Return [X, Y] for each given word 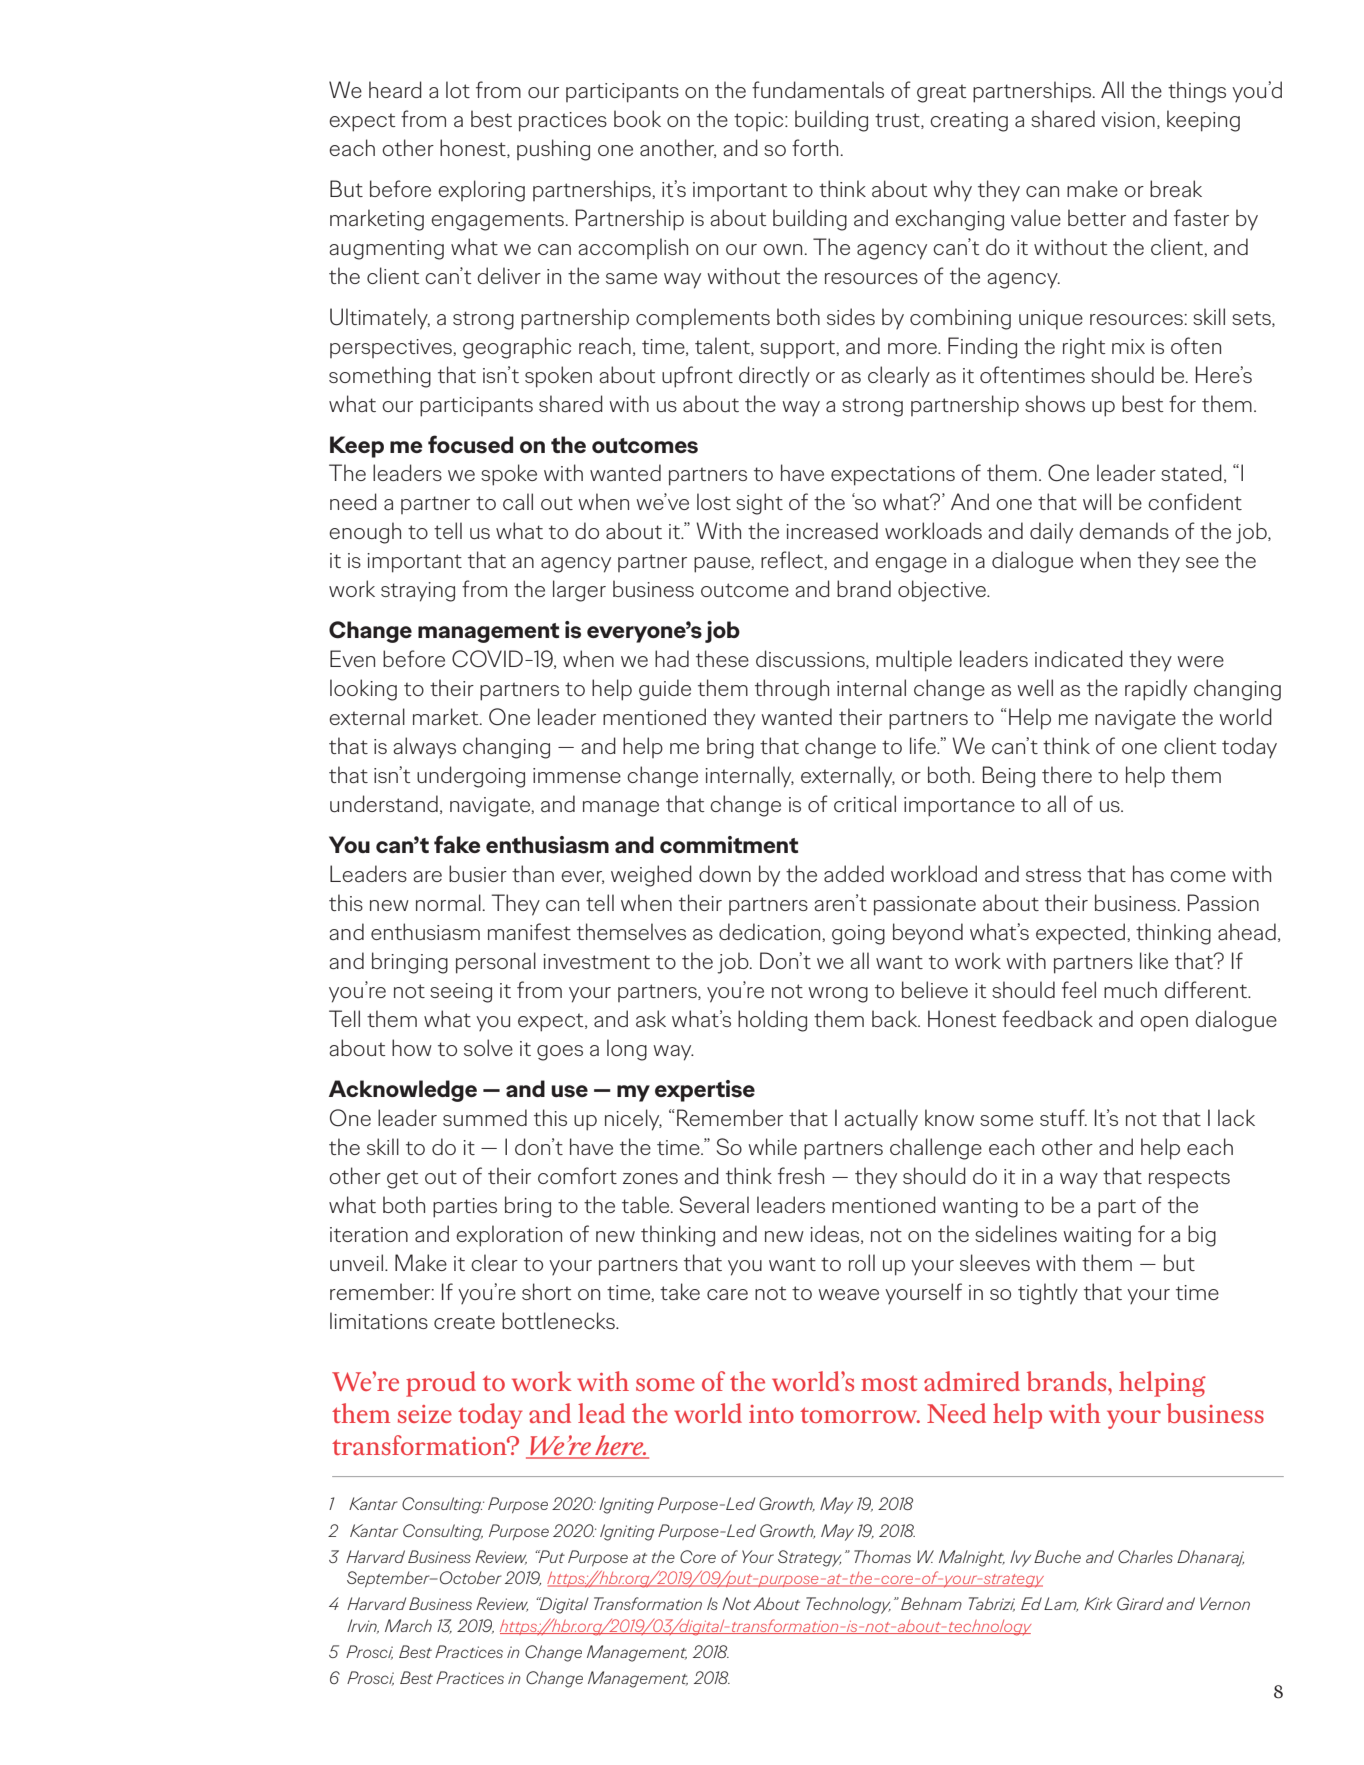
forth [815, 147]
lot [458, 89]
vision [1128, 119]
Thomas [882, 1556]
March [408, 1625]
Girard [1140, 1603]
